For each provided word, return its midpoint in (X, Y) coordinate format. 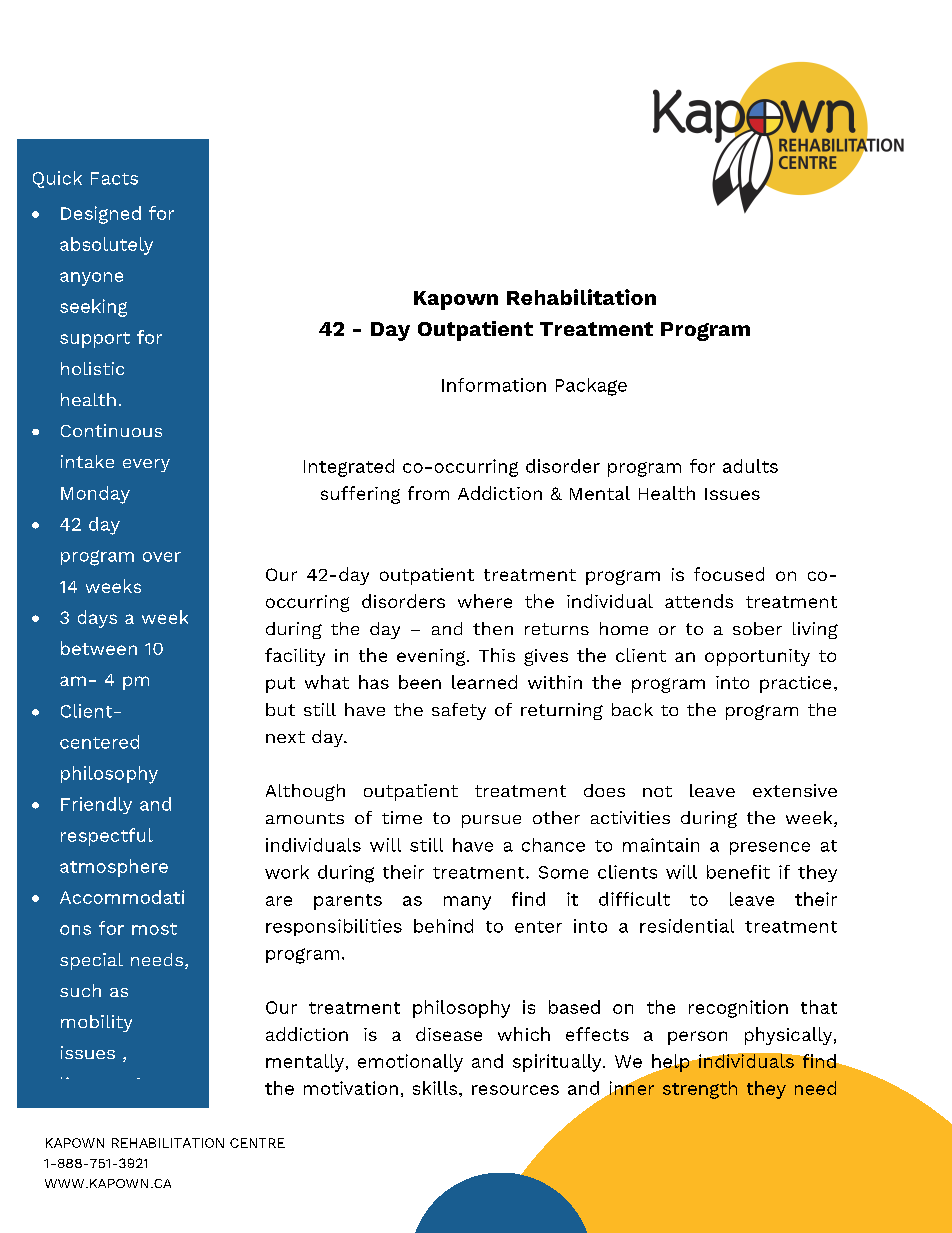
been (420, 682)
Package (591, 387)
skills (436, 1088)
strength (700, 1090)
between (99, 648)
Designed (101, 215)
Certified (98, 1176)
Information (494, 385)
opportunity (757, 657)
